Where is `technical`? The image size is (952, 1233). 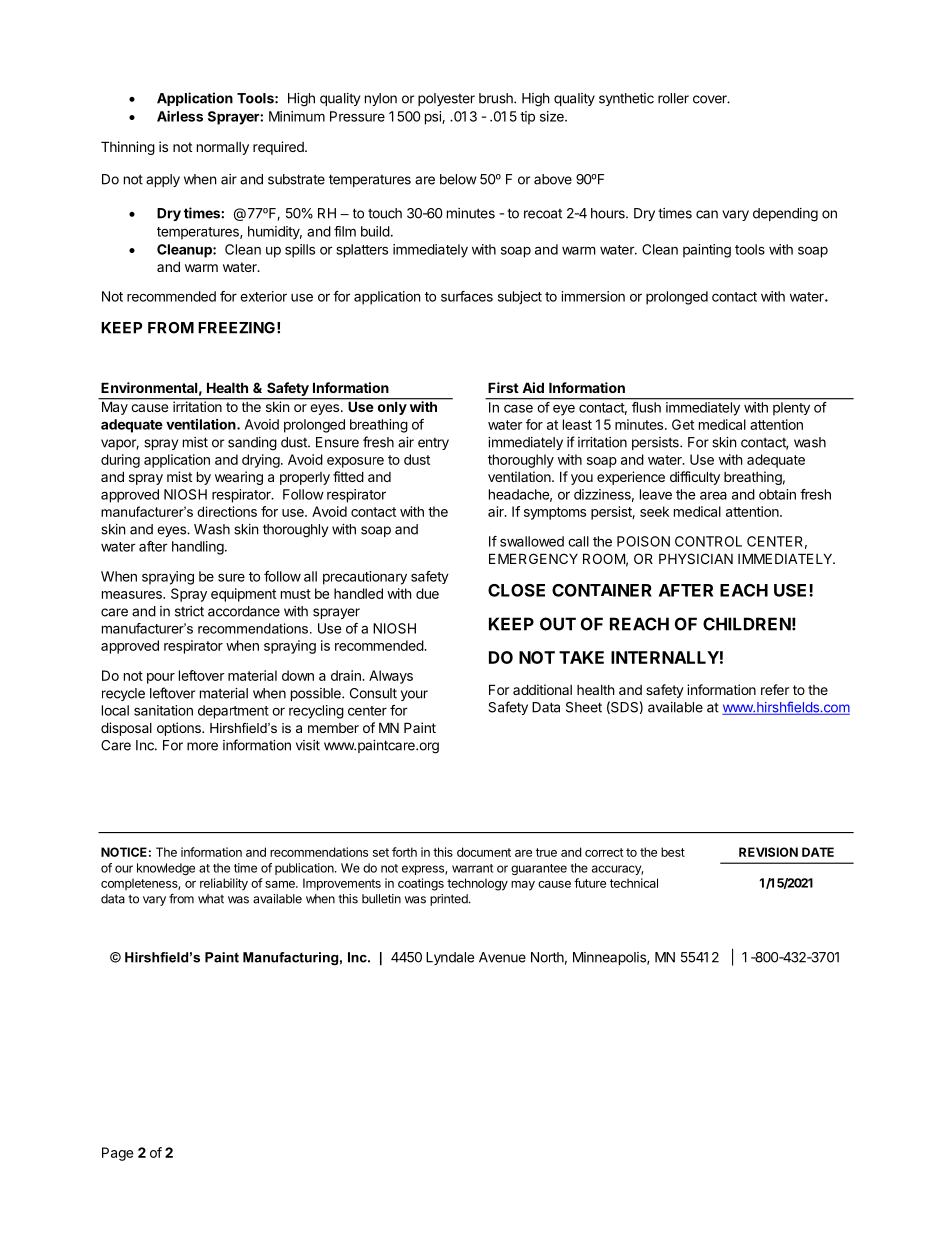 technical is located at coordinates (634, 883).
